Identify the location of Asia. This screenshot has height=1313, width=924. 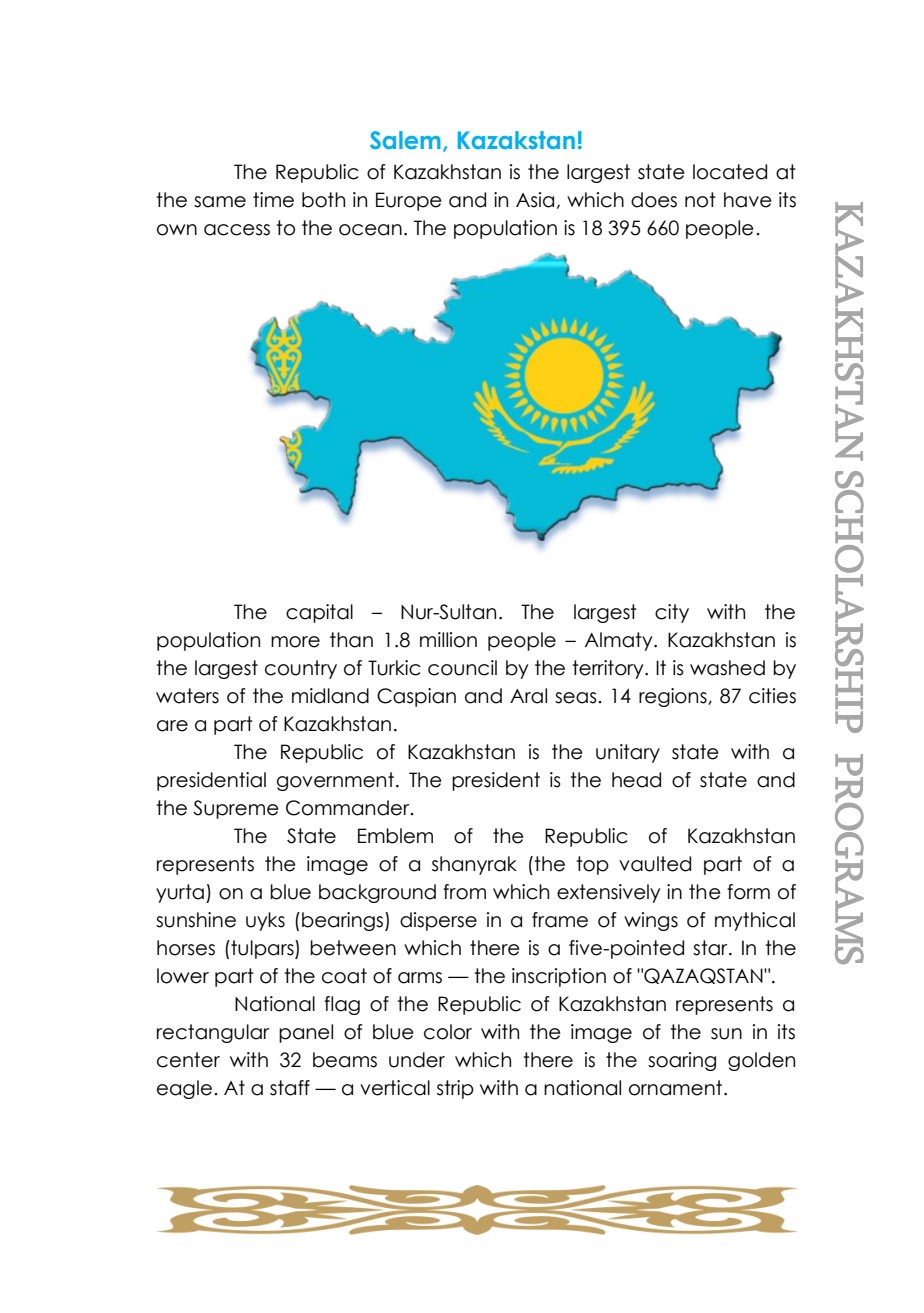
(535, 200).
